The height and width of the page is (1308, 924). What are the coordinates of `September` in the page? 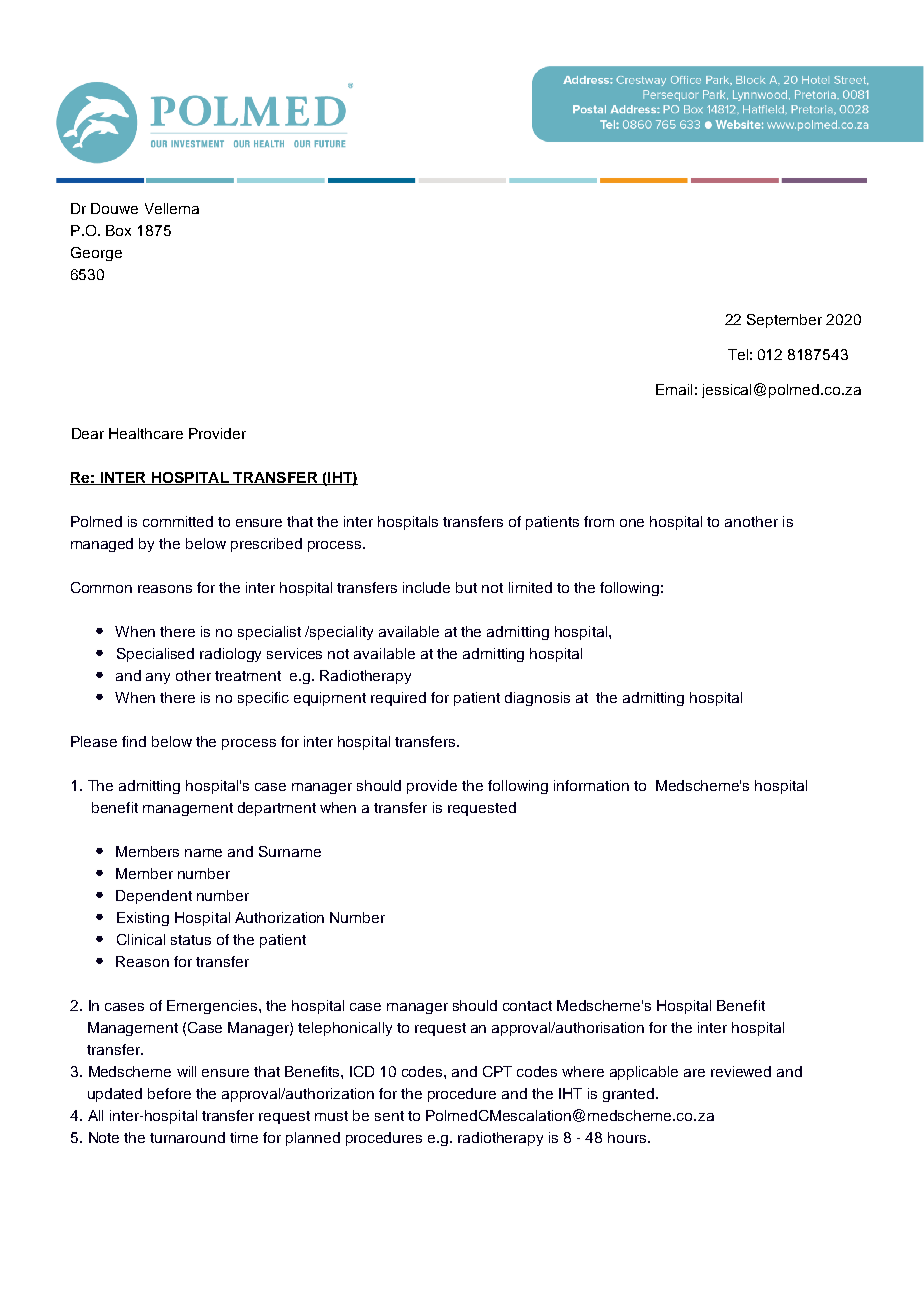 It's located at (784, 321).
